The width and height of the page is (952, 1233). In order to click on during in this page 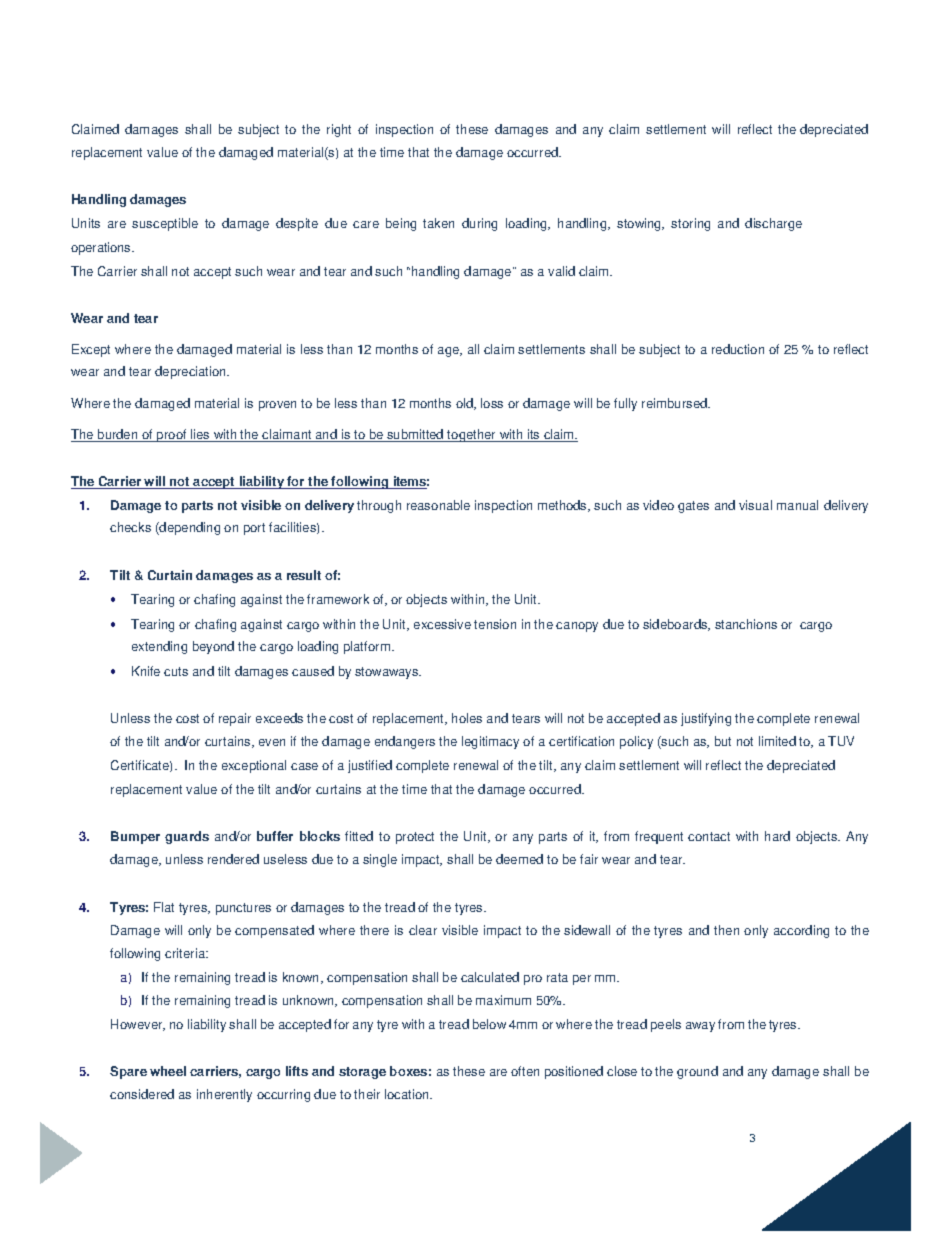, I will do `click(479, 224)`.
